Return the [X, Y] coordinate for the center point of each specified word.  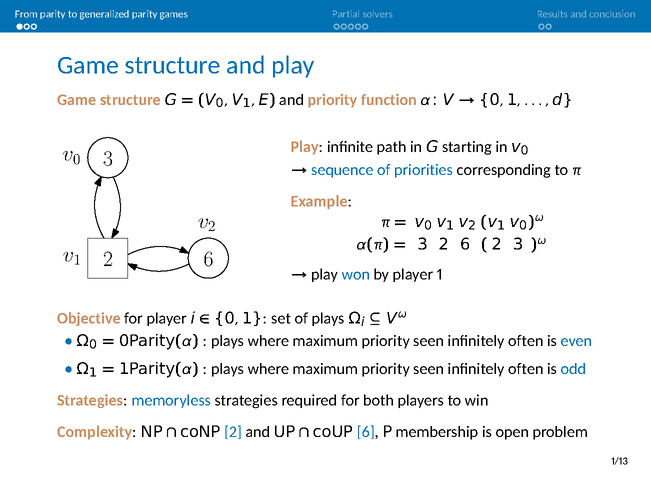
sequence [342, 172]
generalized [104, 15]
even [576, 342]
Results [552, 13]
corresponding [504, 171]
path [391, 148]
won [355, 275]
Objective [88, 319]
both [378, 400]
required [309, 401]
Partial [345, 13]
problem [560, 433]
